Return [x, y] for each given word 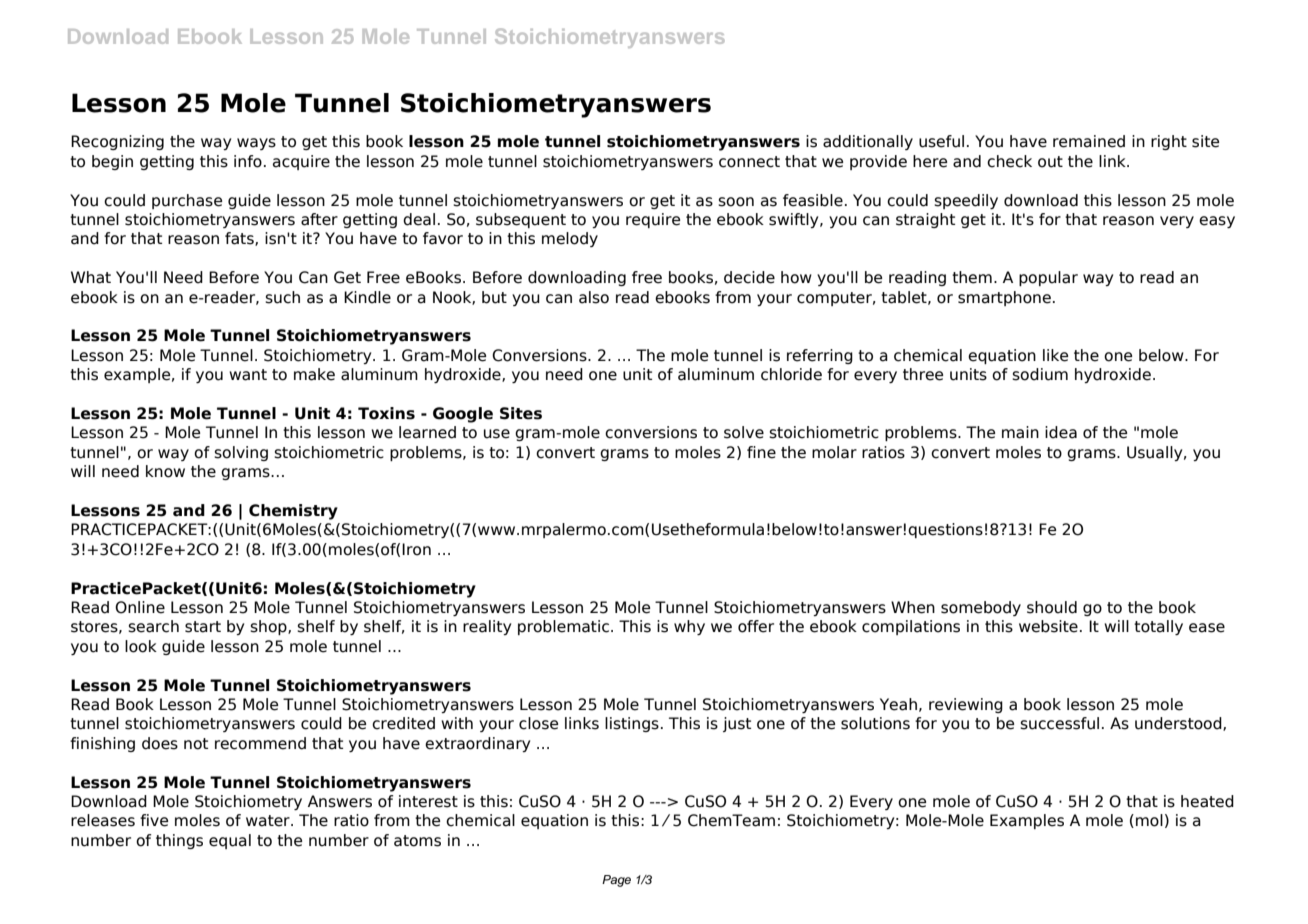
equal [230, 841]
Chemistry [293, 512]
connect [749, 162]
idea [1061, 432]
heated [1207, 801]
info [248, 161]
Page [616, 881]
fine [761, 452]
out [1050, 162]
